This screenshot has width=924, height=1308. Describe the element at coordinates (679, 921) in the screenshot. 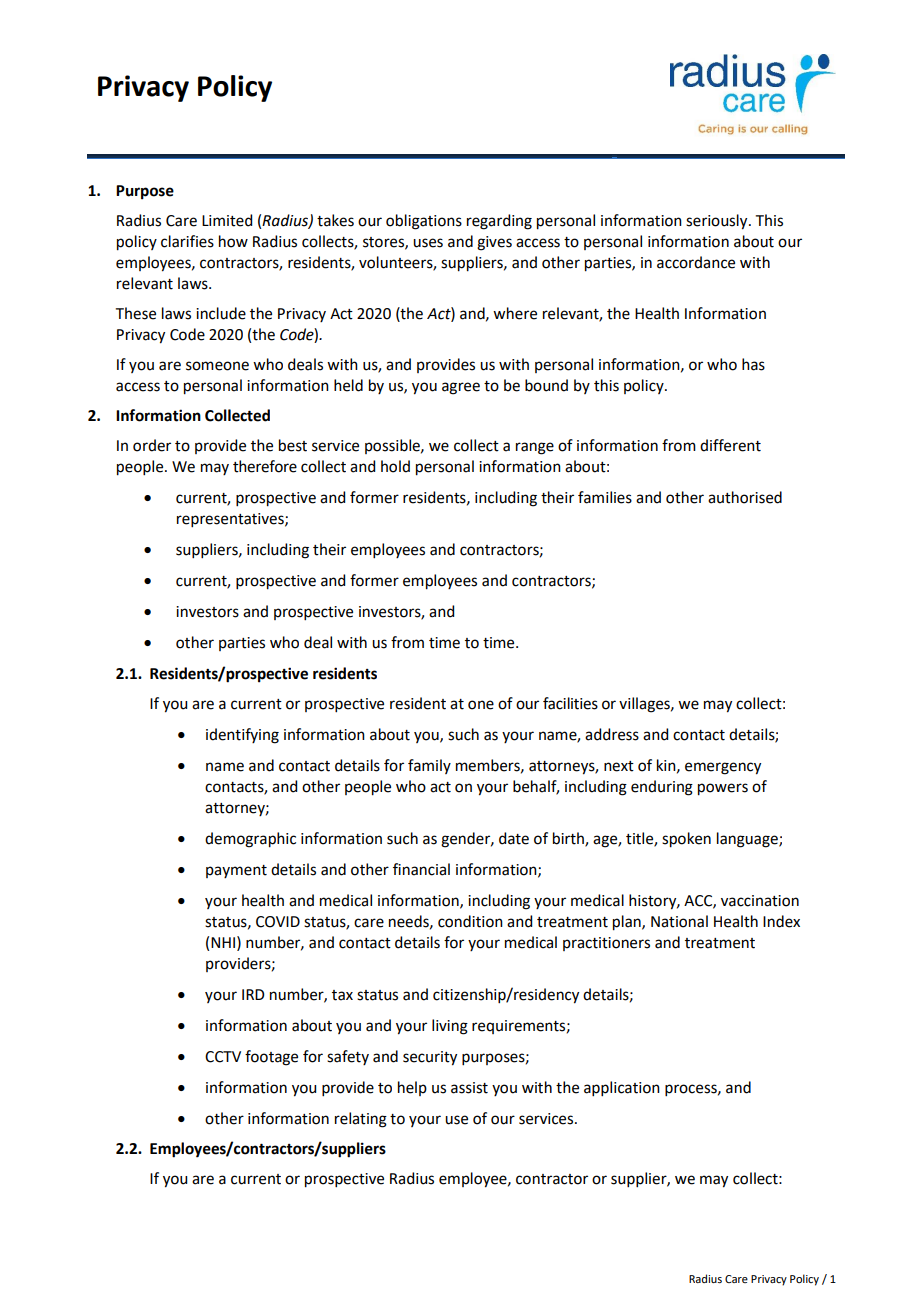

I see `National` at that location.
